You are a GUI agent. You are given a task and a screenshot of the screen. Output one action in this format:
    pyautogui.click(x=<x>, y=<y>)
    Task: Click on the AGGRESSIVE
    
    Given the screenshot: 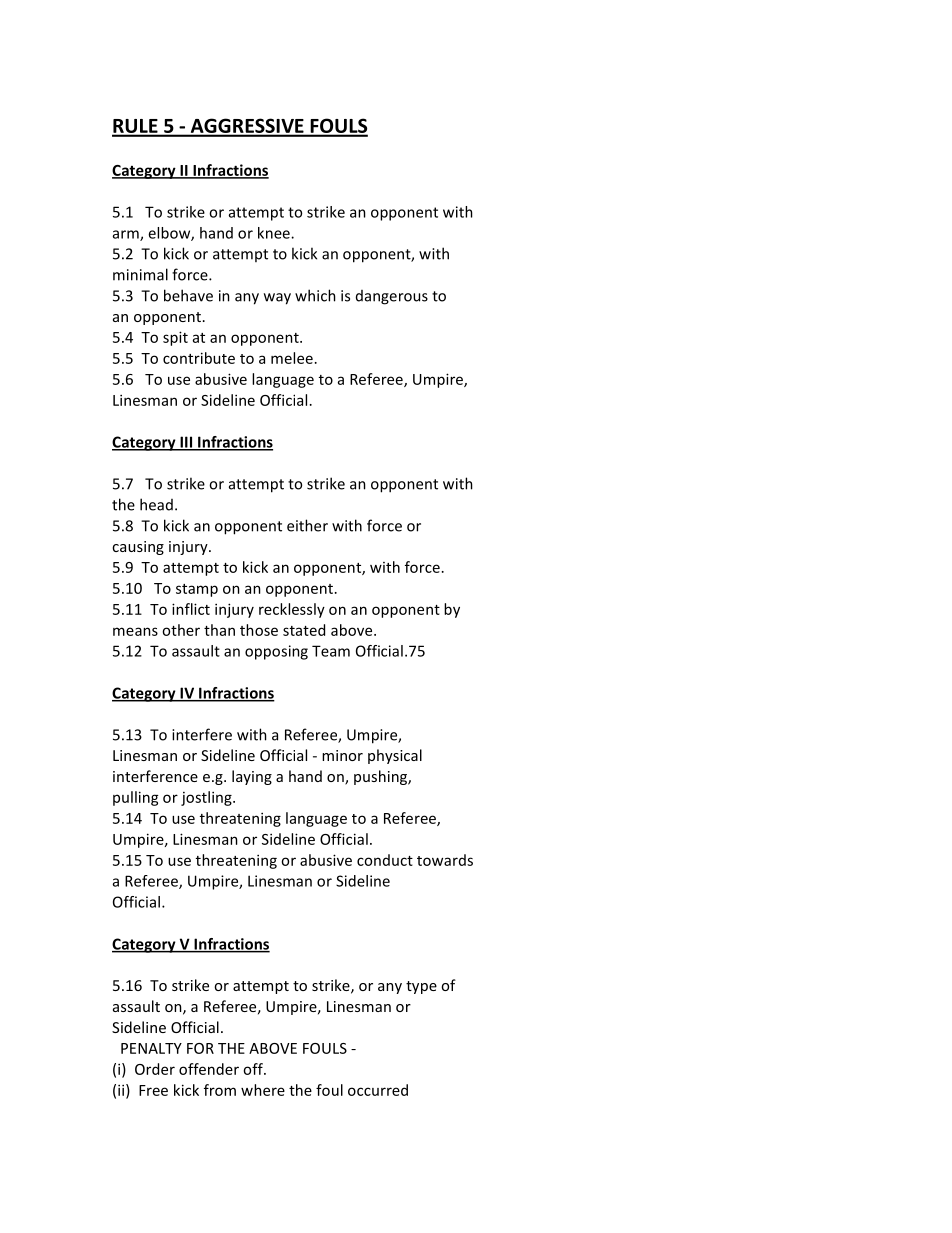 What is the action you would take?
    pyautogui.click(x=247, y=127)
